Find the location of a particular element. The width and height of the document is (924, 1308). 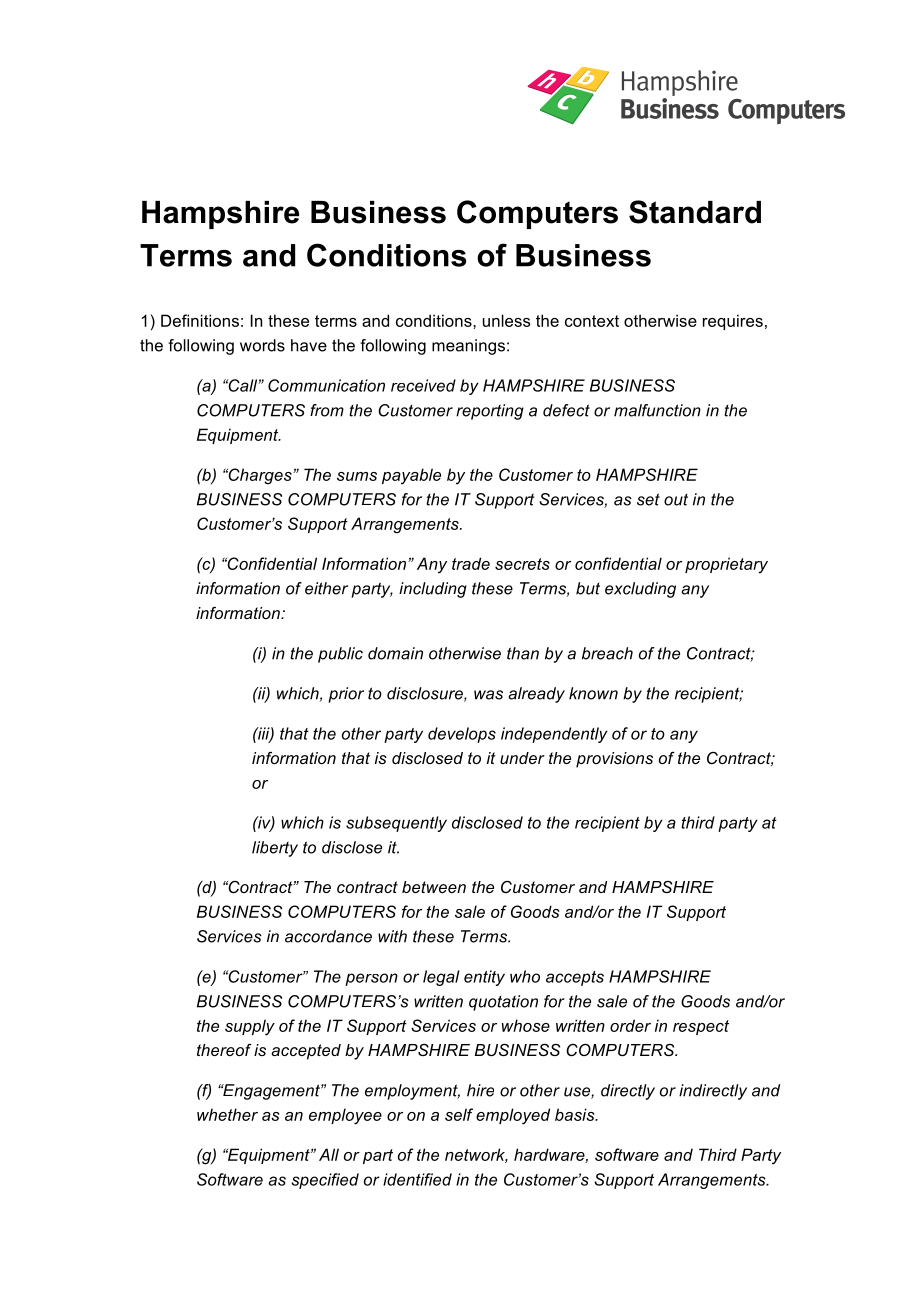

payable is located at coordinates (411, 476).
